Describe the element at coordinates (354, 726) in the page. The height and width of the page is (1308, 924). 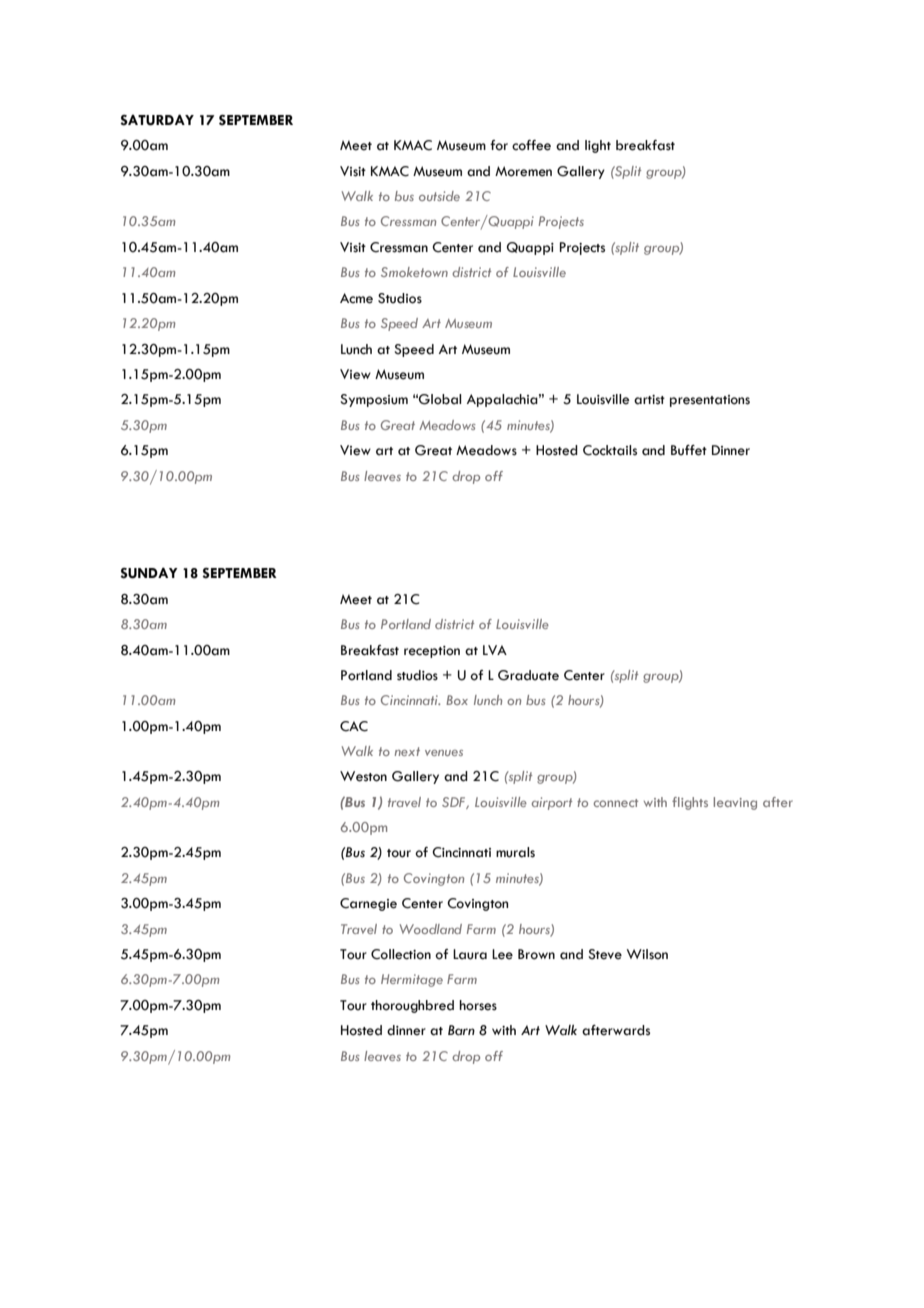
I see `CAC` at that location.
